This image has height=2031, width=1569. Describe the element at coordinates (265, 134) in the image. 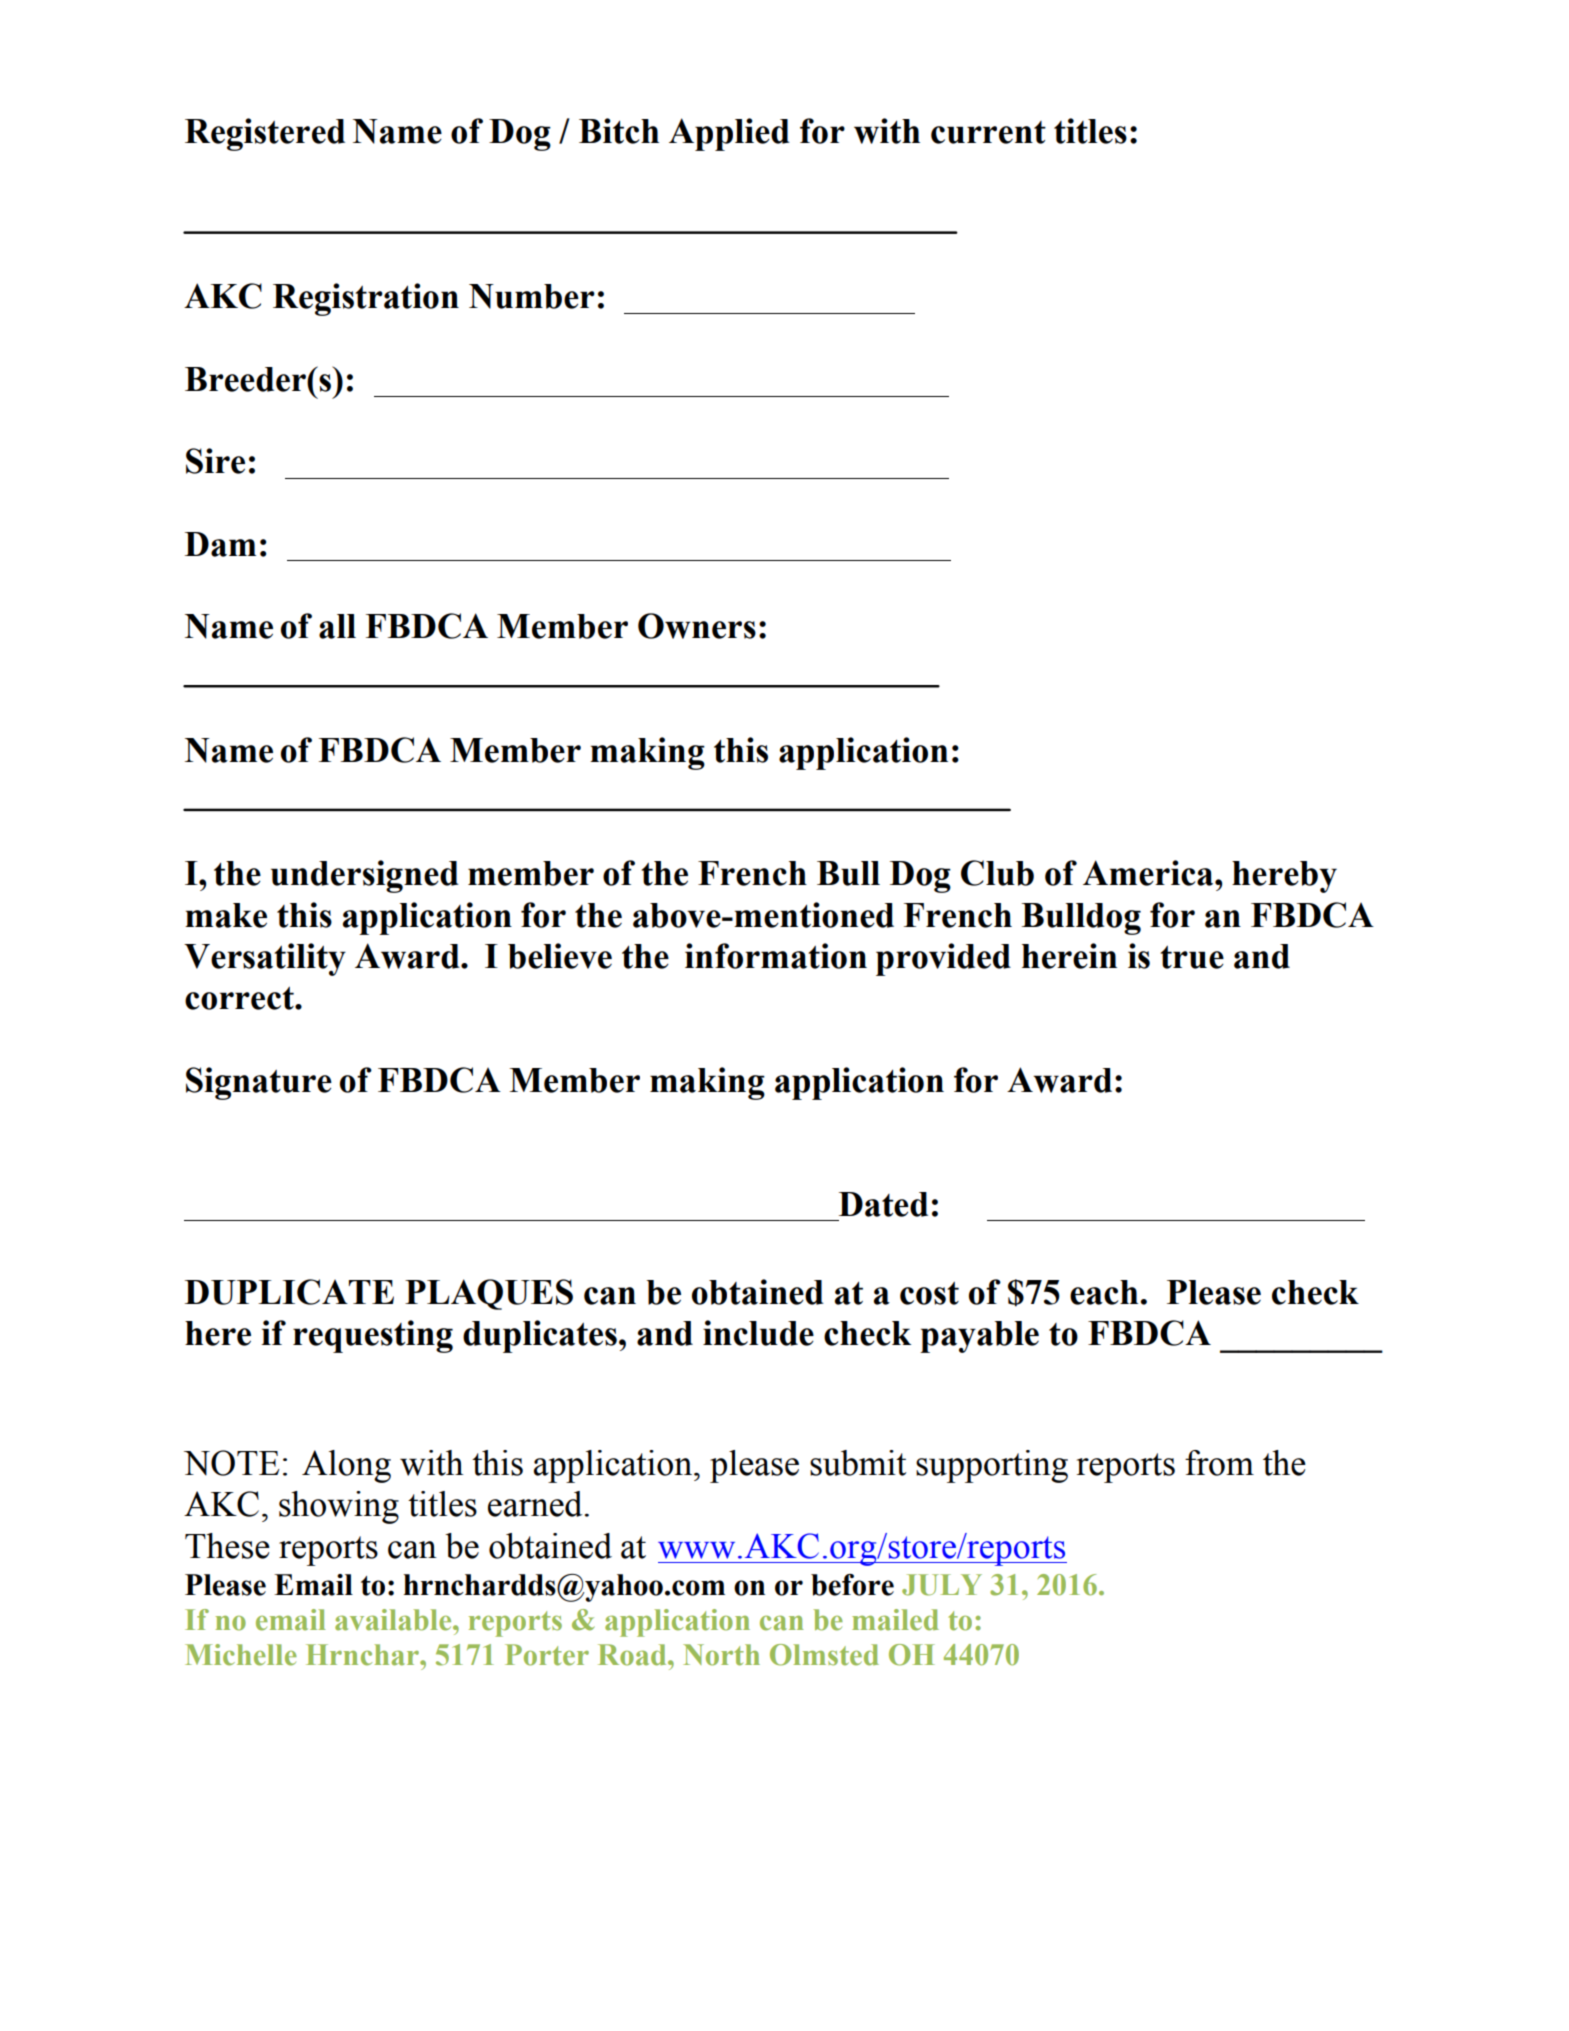

I see `Registered` at that location.
